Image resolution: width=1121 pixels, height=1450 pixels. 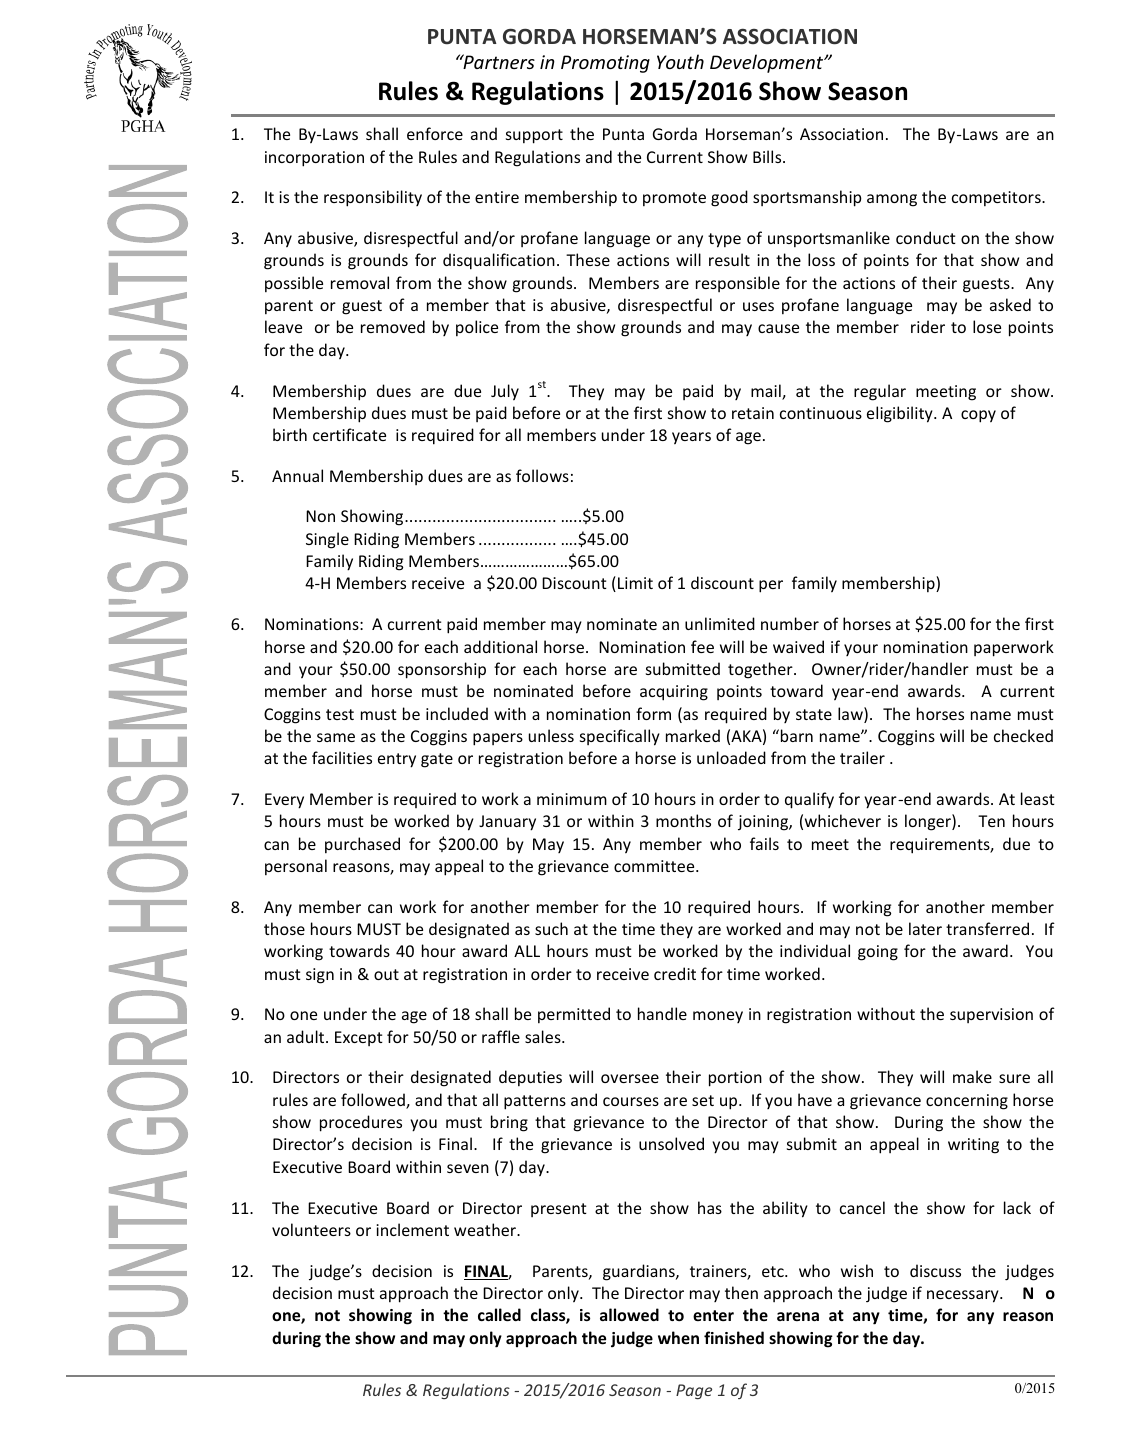 What do you see at coordinates (340, 714) in the document?
I see `test` at bounding box center [340, 714].
